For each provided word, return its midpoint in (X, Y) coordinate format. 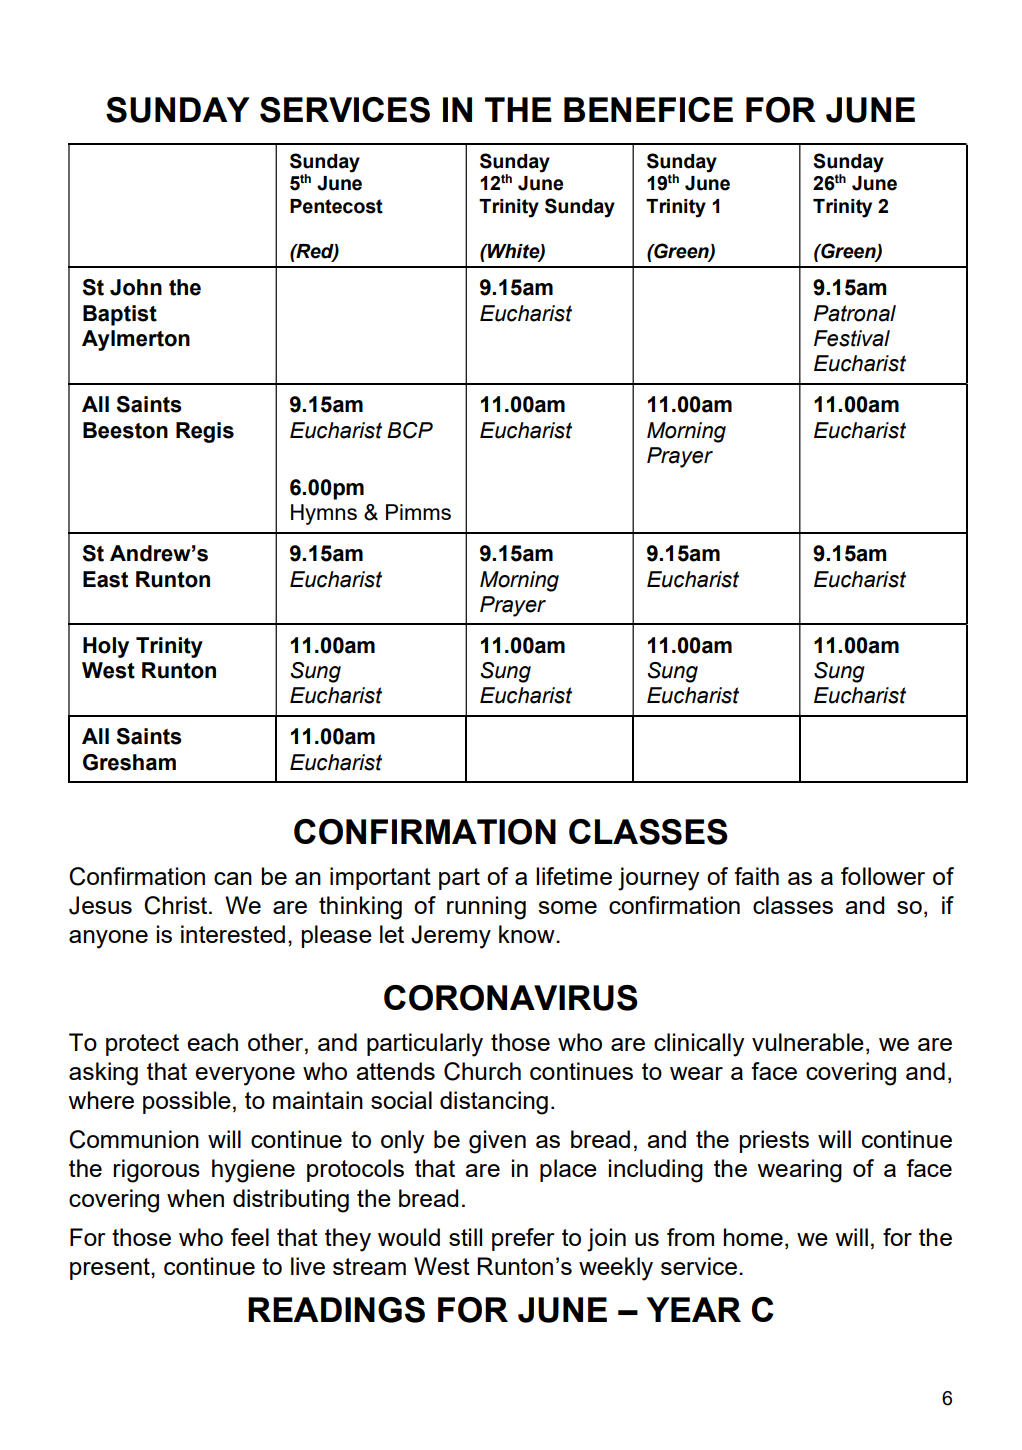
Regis (205, 432)
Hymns (324, 514)
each (212, 1042)
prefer (523, 1239)
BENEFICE (648, 109)
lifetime (574, 876)
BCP (410, 430)
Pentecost (336, 206)
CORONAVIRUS (511, 998)
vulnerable (808, 1042)
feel (250, 1237)
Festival (852, 338)
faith (756, 876)
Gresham (129, 762)
